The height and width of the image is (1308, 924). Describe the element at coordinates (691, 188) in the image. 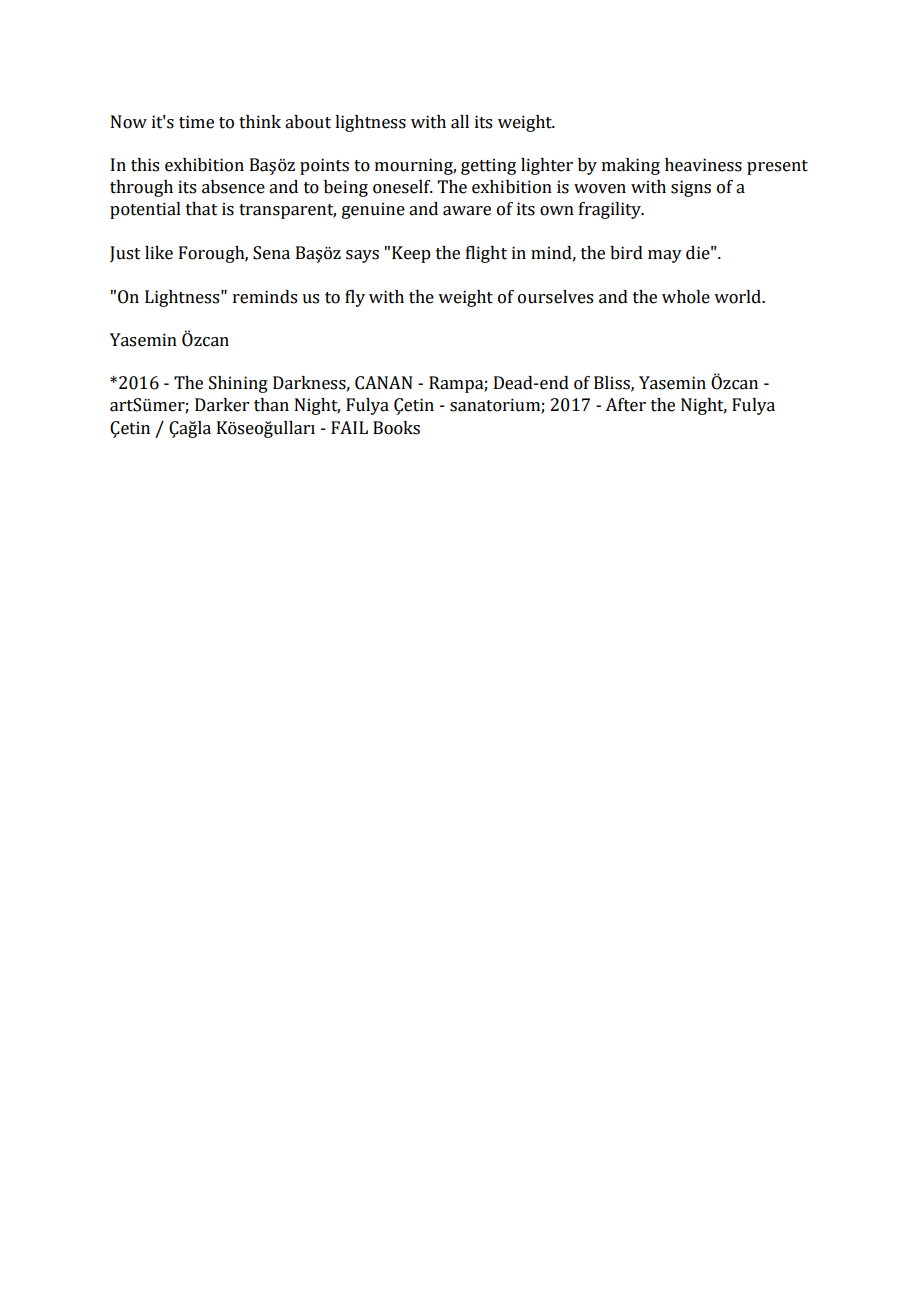

I see `signs` at that location.
